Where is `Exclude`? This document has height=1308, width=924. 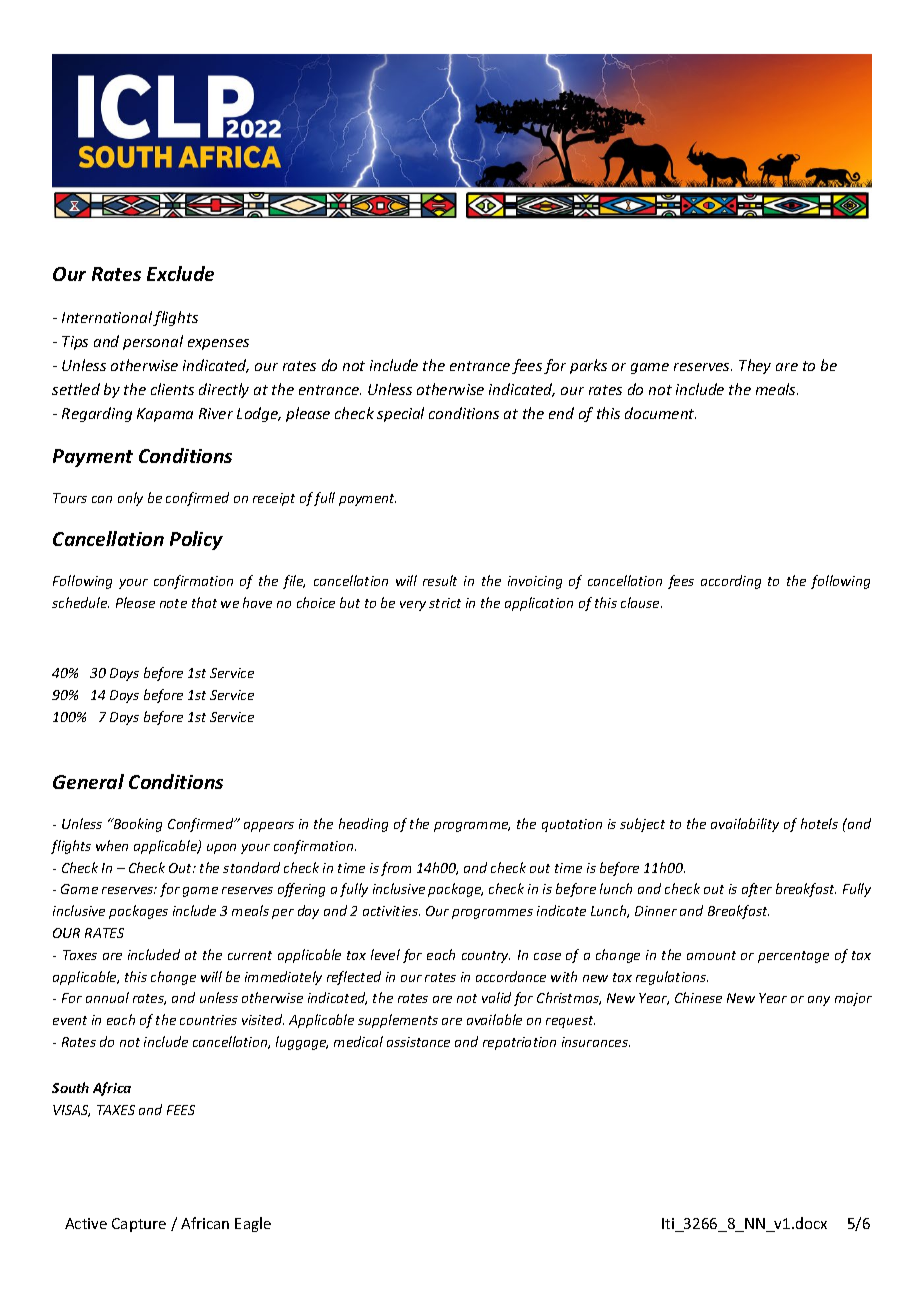 Exclude is located at coordinates (180, 273).
